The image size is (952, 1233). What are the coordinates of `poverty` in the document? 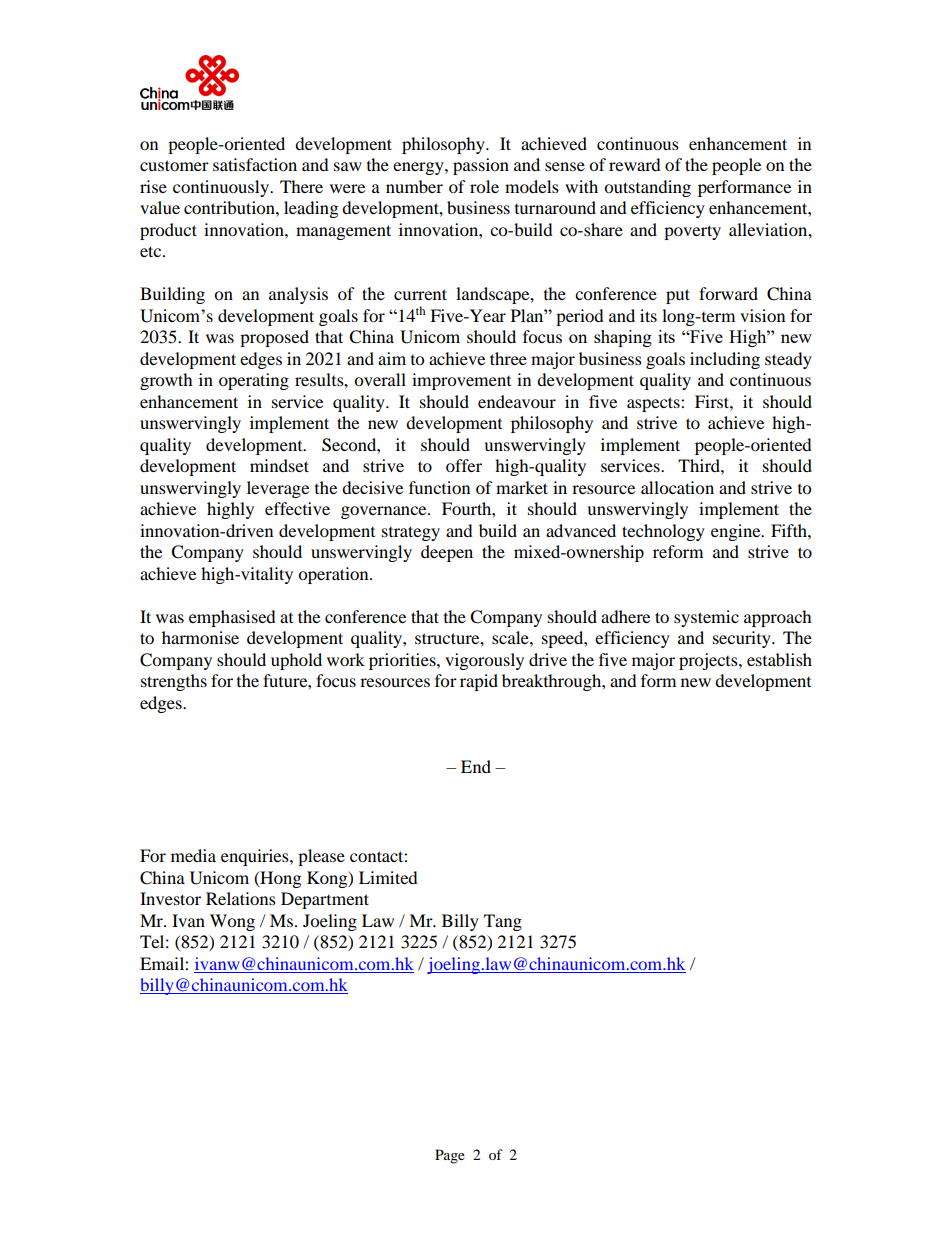 It's located at (692, 232).
